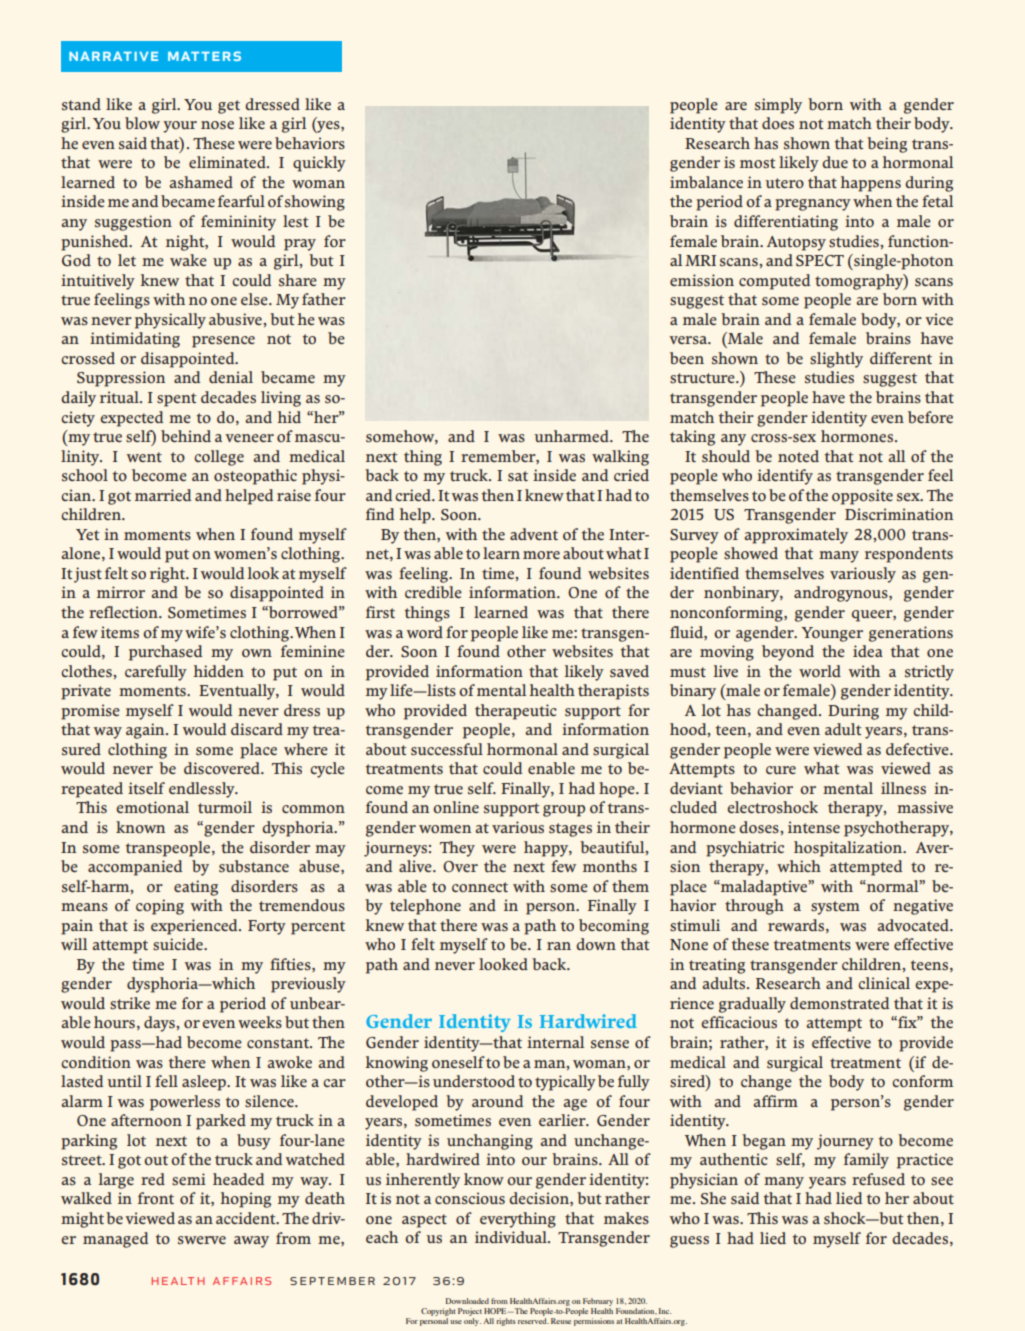 Image resolution: width=1025 pixels, height=1331 pixels. Describe the element at coordinates (516, 712) in the page. I see `therapeutic` at that location.
